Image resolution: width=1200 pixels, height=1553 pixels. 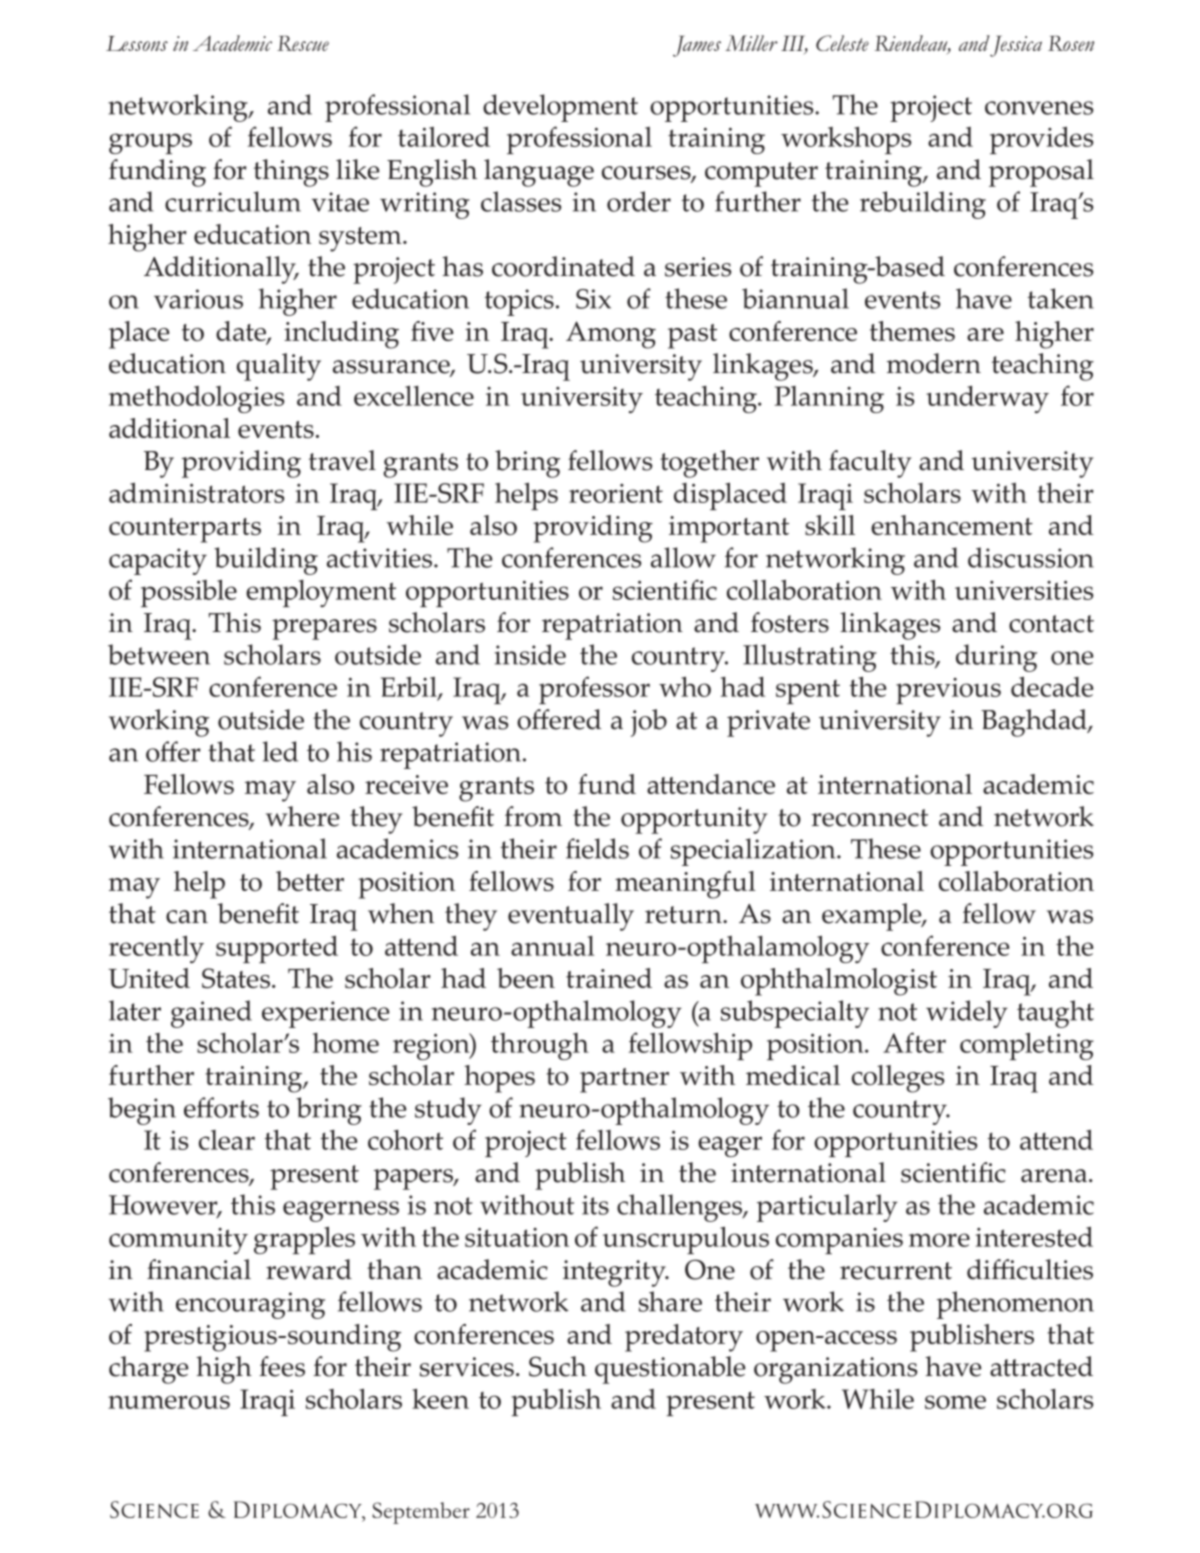 I want to click on some, so click(x=955, y=1402).
